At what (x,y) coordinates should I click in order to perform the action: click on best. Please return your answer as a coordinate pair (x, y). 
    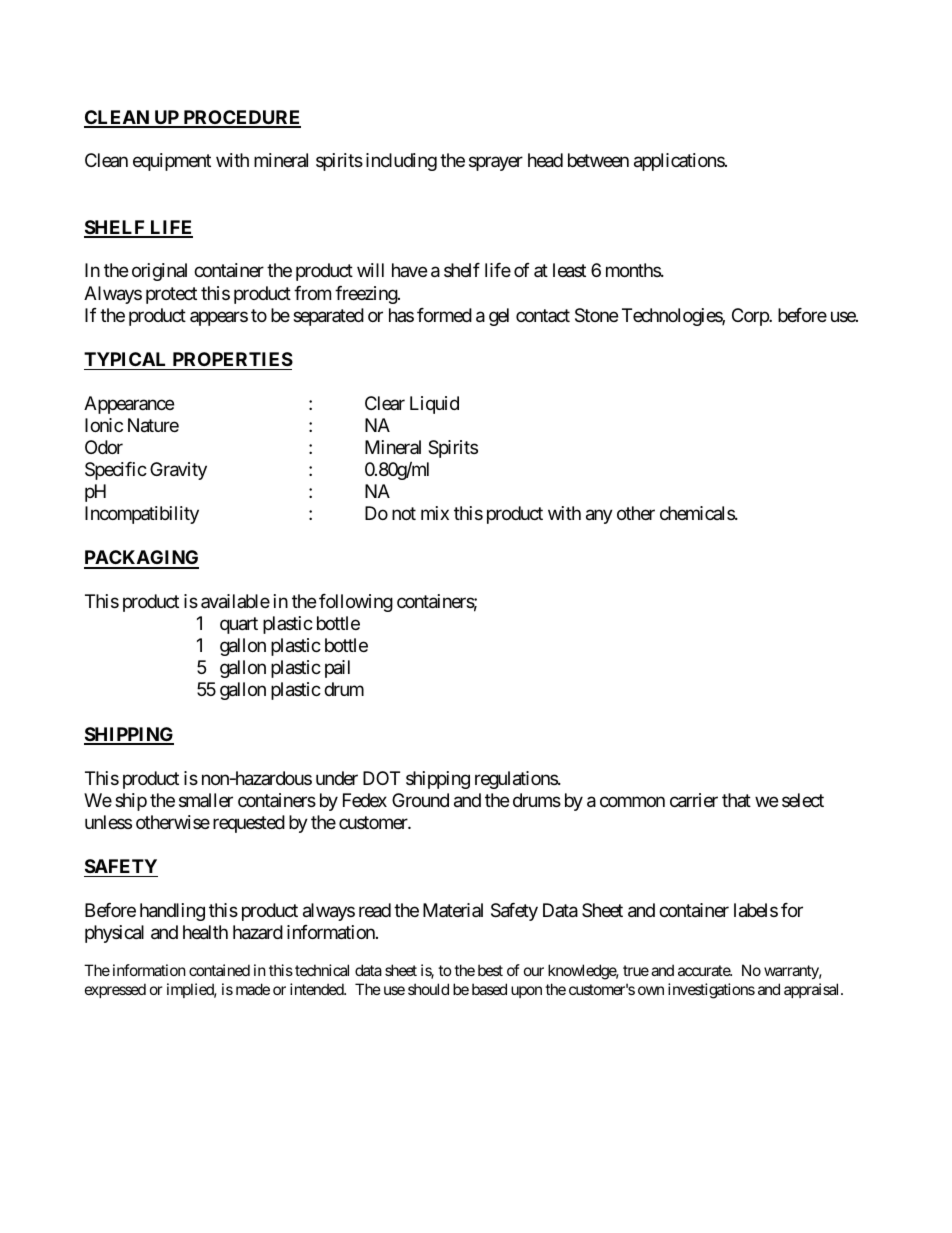
    Looking at the image, I should click on (490, 970).
